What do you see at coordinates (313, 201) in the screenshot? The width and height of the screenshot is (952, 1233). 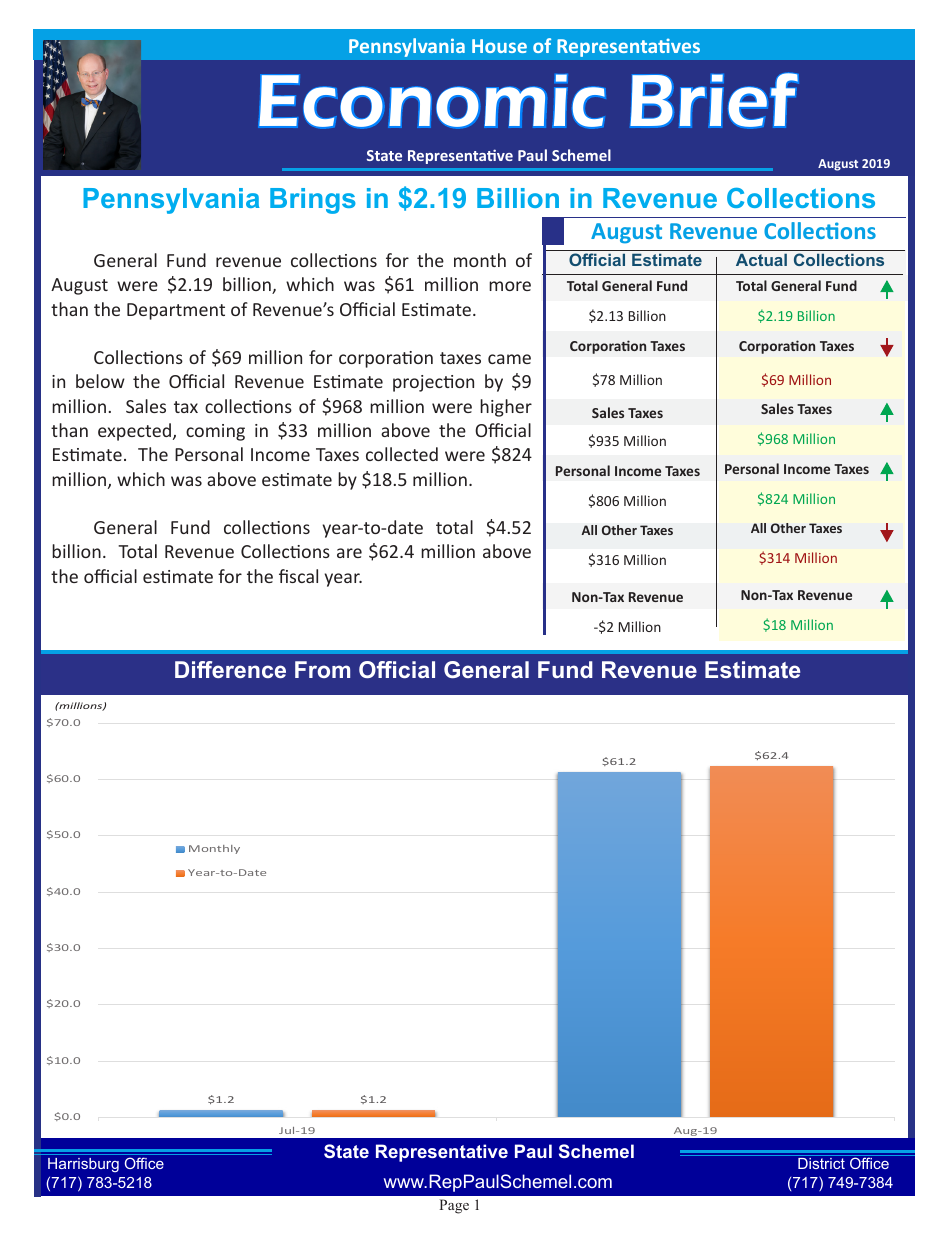 I see `Brings` at bounding box center [313, 201].
